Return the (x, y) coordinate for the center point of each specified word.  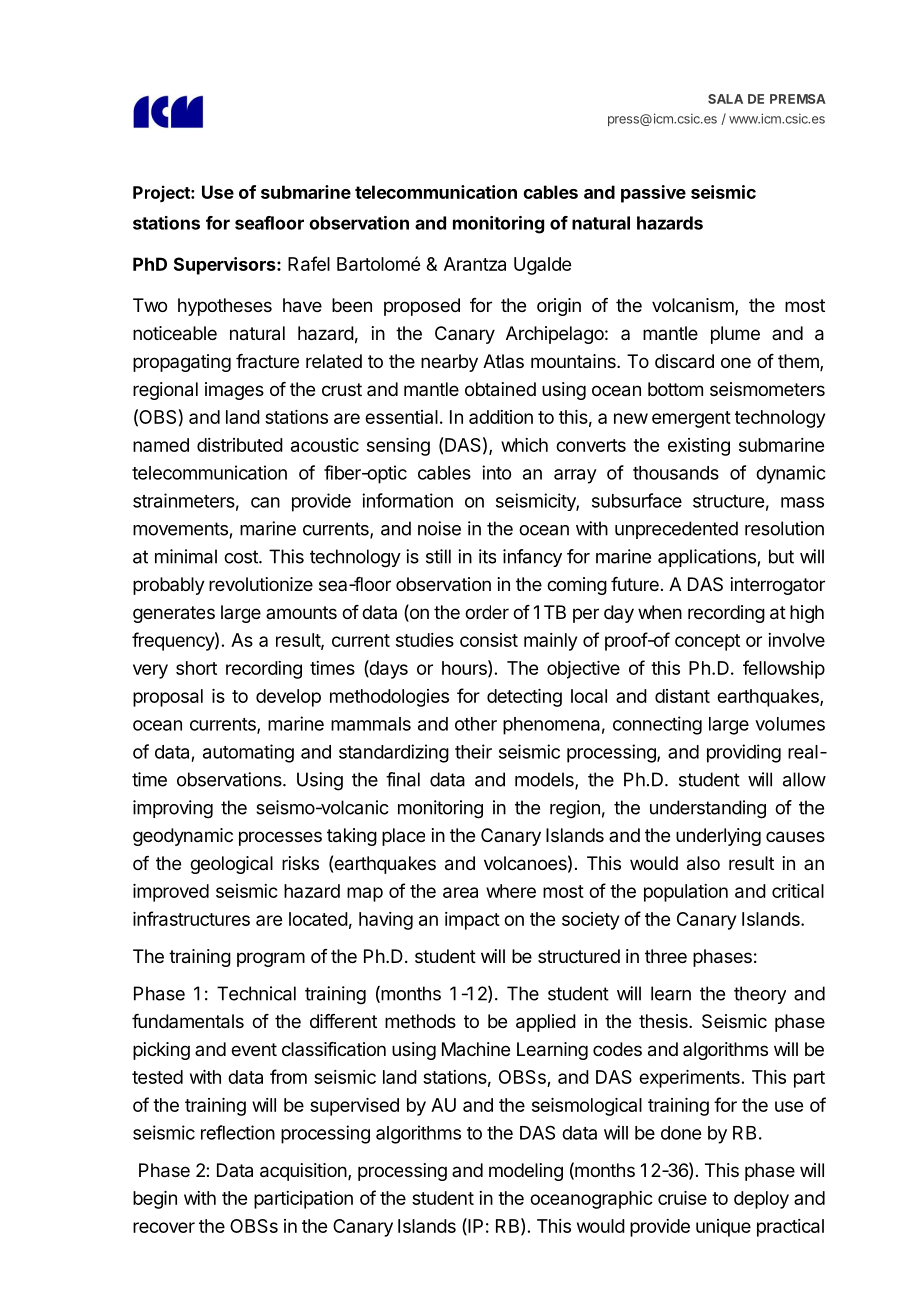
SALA (725, 99)
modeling (526, 1172)
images (234, 391)
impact (472, 921)
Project (162, 193)
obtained (500, 389)
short (196, 668)
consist (489, 640)
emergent (691, 419)
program (271, 959)
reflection (238, 1132)
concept (707, 642)
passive (653, 194)
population (686, 893)
